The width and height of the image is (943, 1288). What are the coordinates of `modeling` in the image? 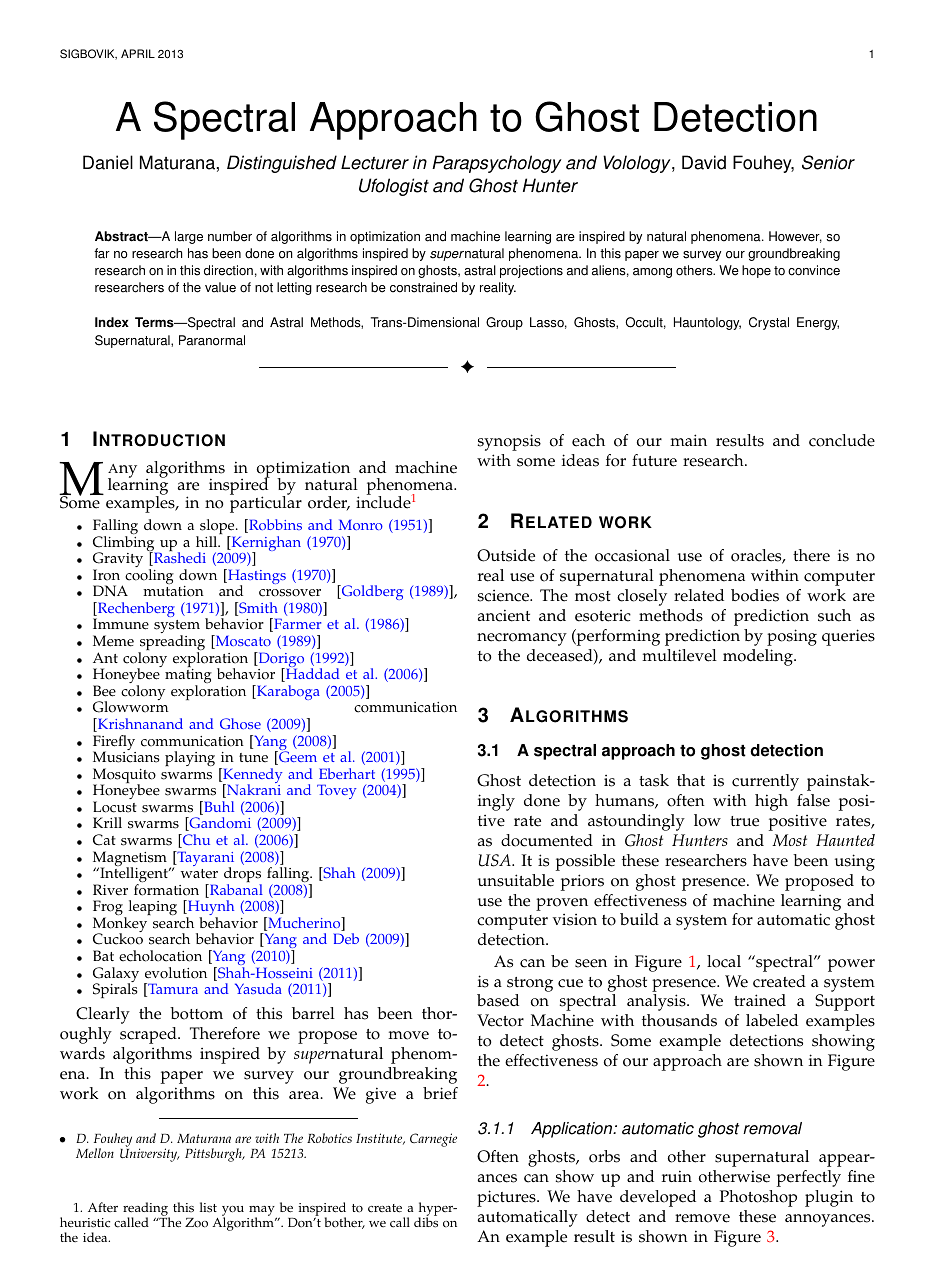 It's located at (759, 657).
